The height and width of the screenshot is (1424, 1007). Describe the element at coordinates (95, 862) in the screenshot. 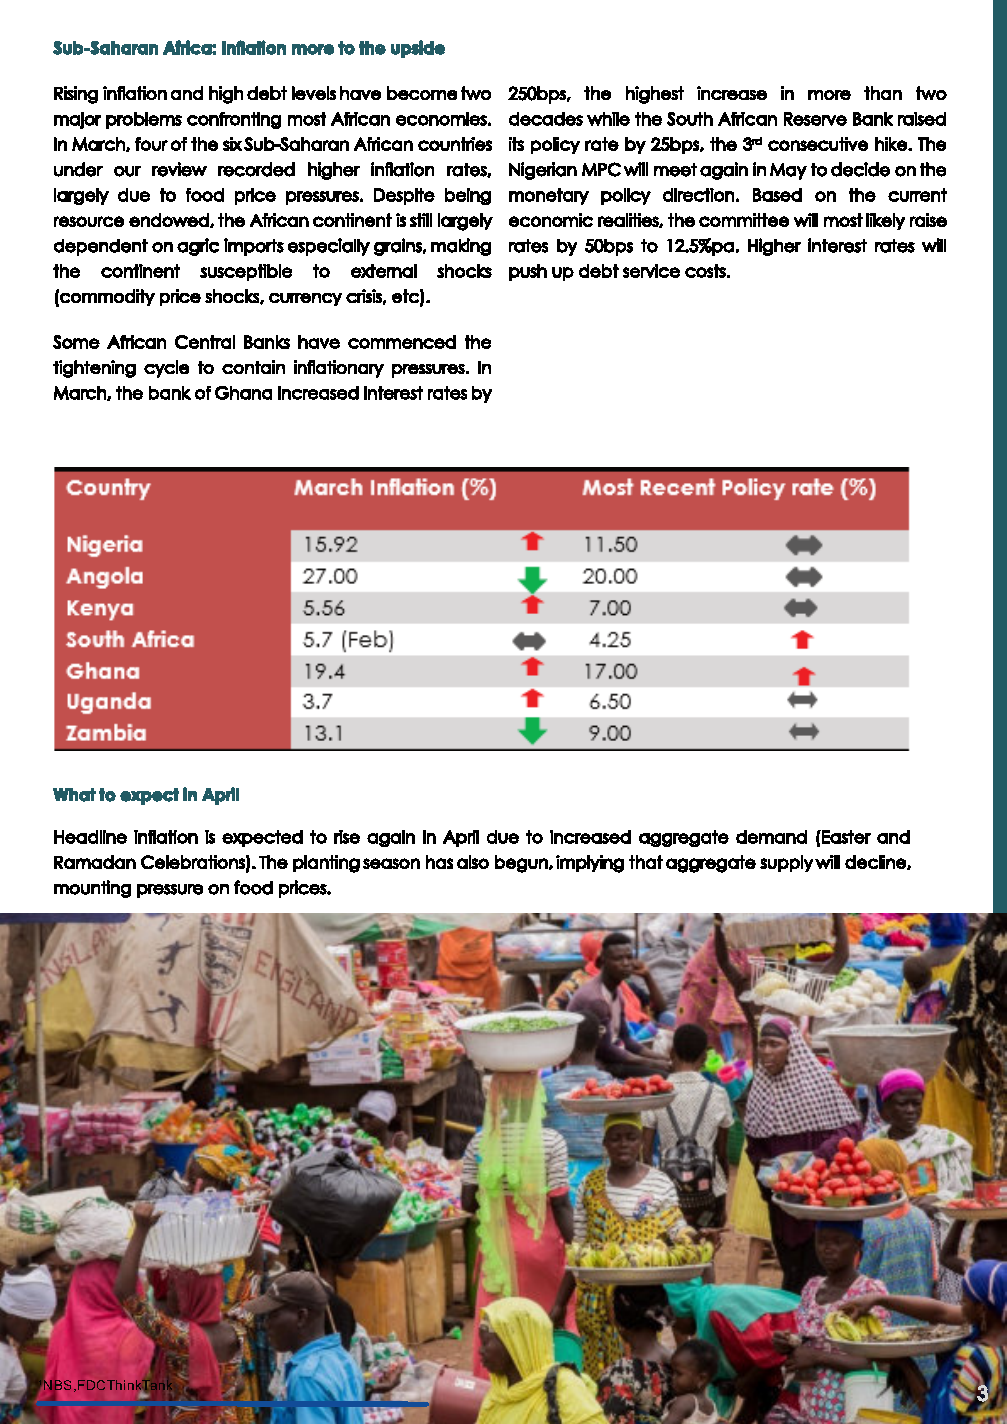

I see `Ramadan` at that location.
